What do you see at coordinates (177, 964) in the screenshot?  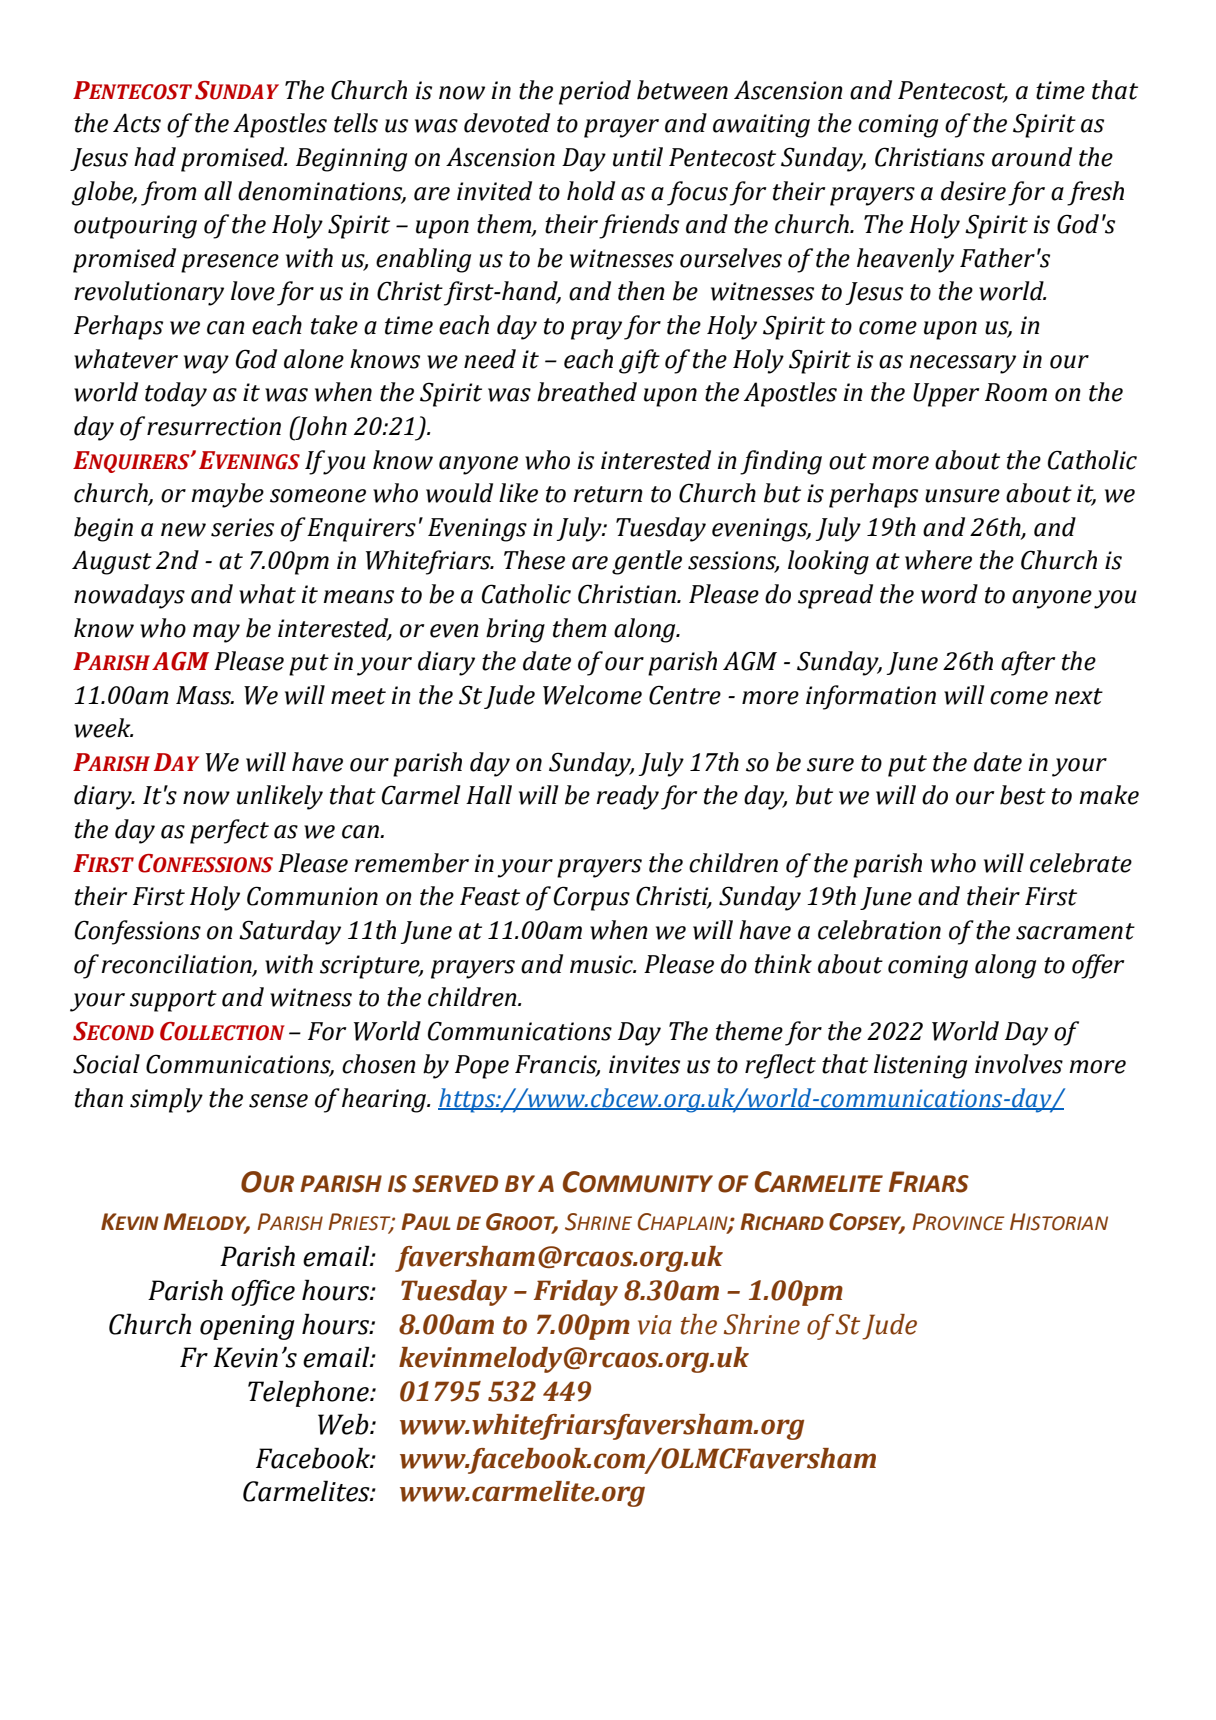 I see `reconciliation` at bounding box center [177, 964].
